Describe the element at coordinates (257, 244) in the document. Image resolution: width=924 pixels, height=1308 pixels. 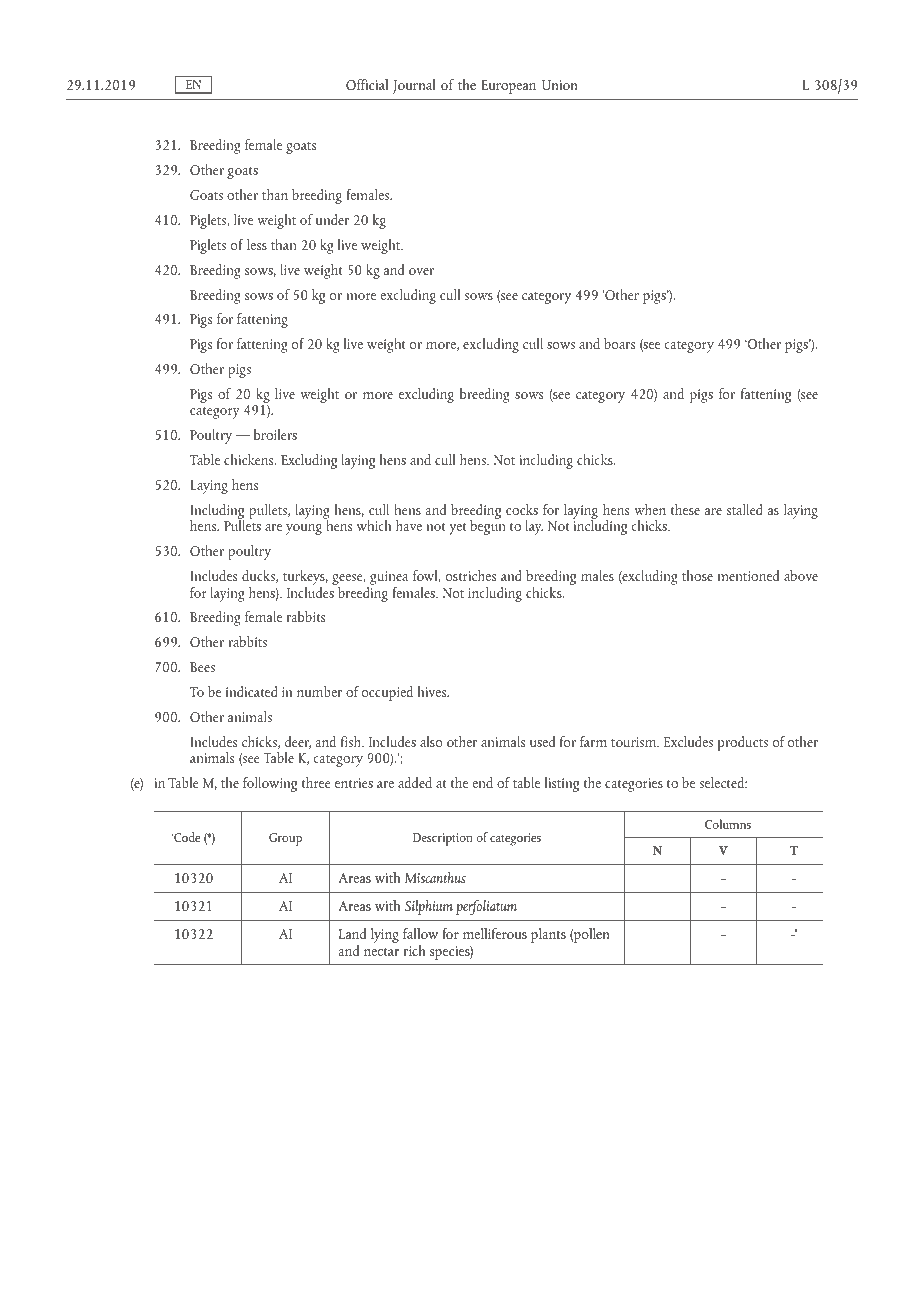
I see `less` at that location.
